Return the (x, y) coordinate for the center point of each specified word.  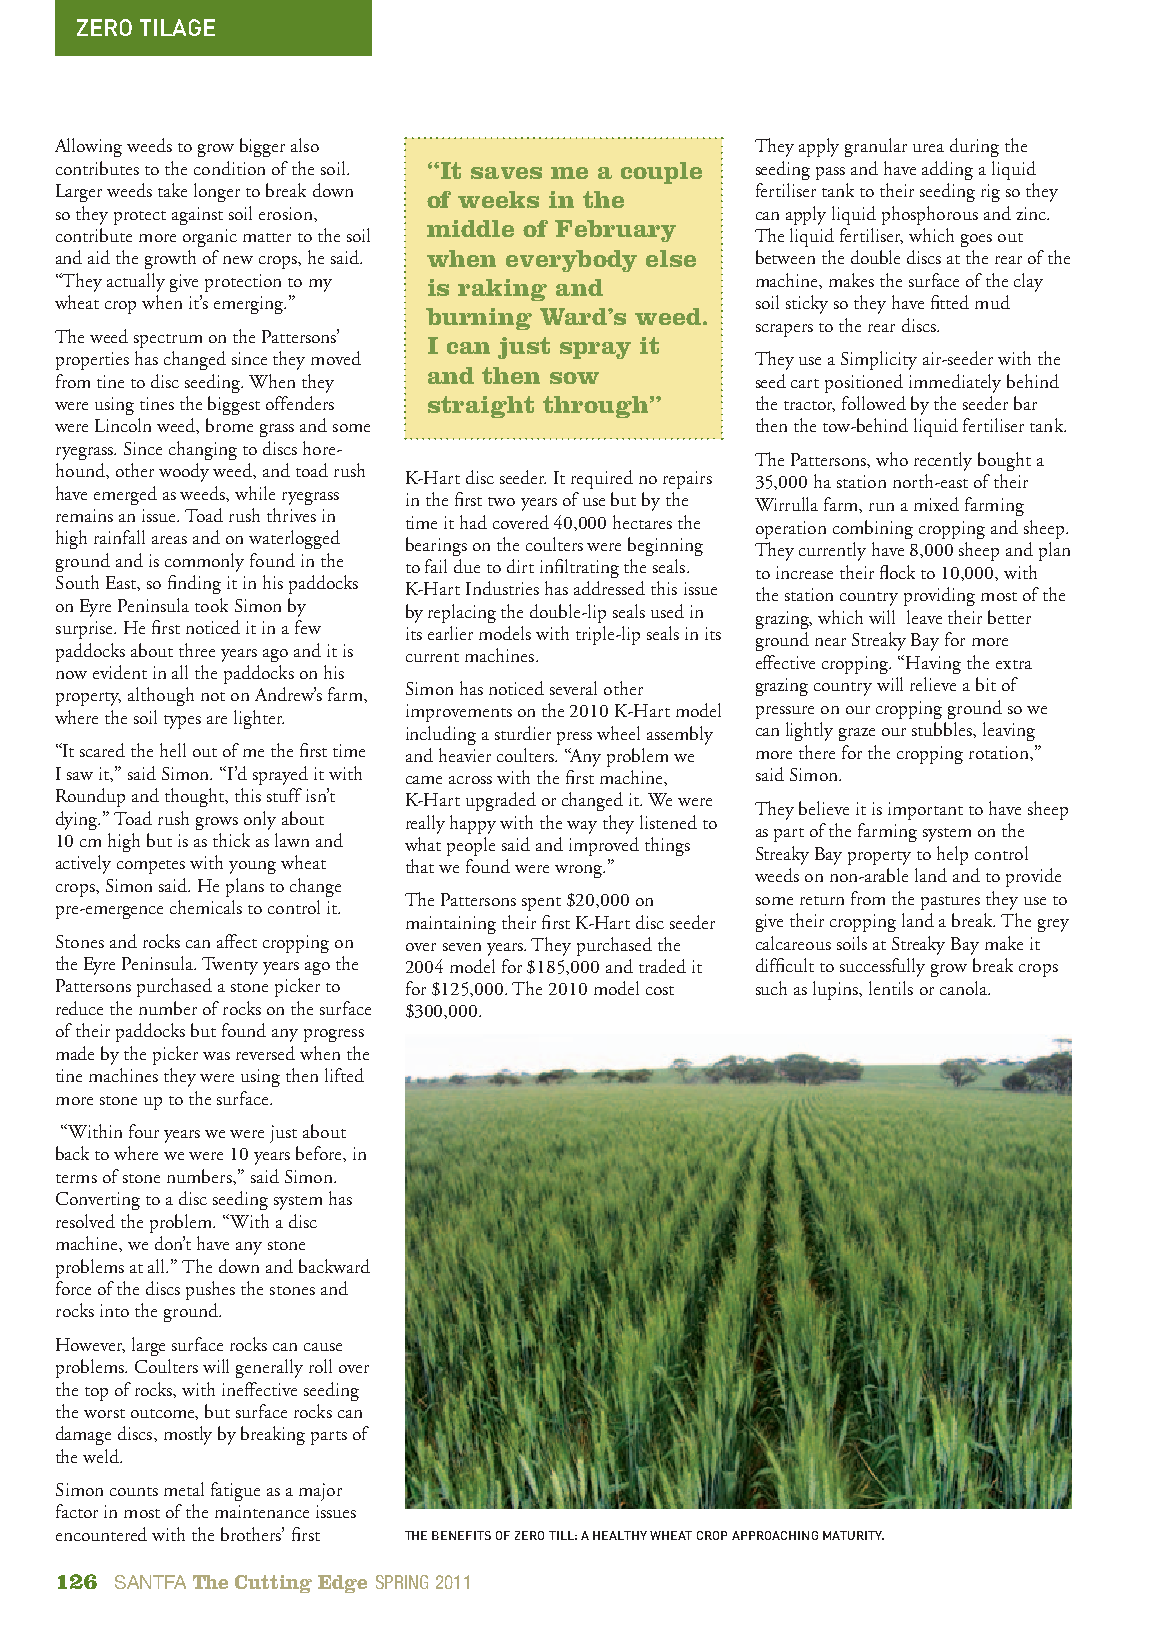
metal (184, 1489)
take (172, 190)
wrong (580, 871)
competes (151, 867)
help (952, 855)
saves (506, 173)
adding (947, 170)
